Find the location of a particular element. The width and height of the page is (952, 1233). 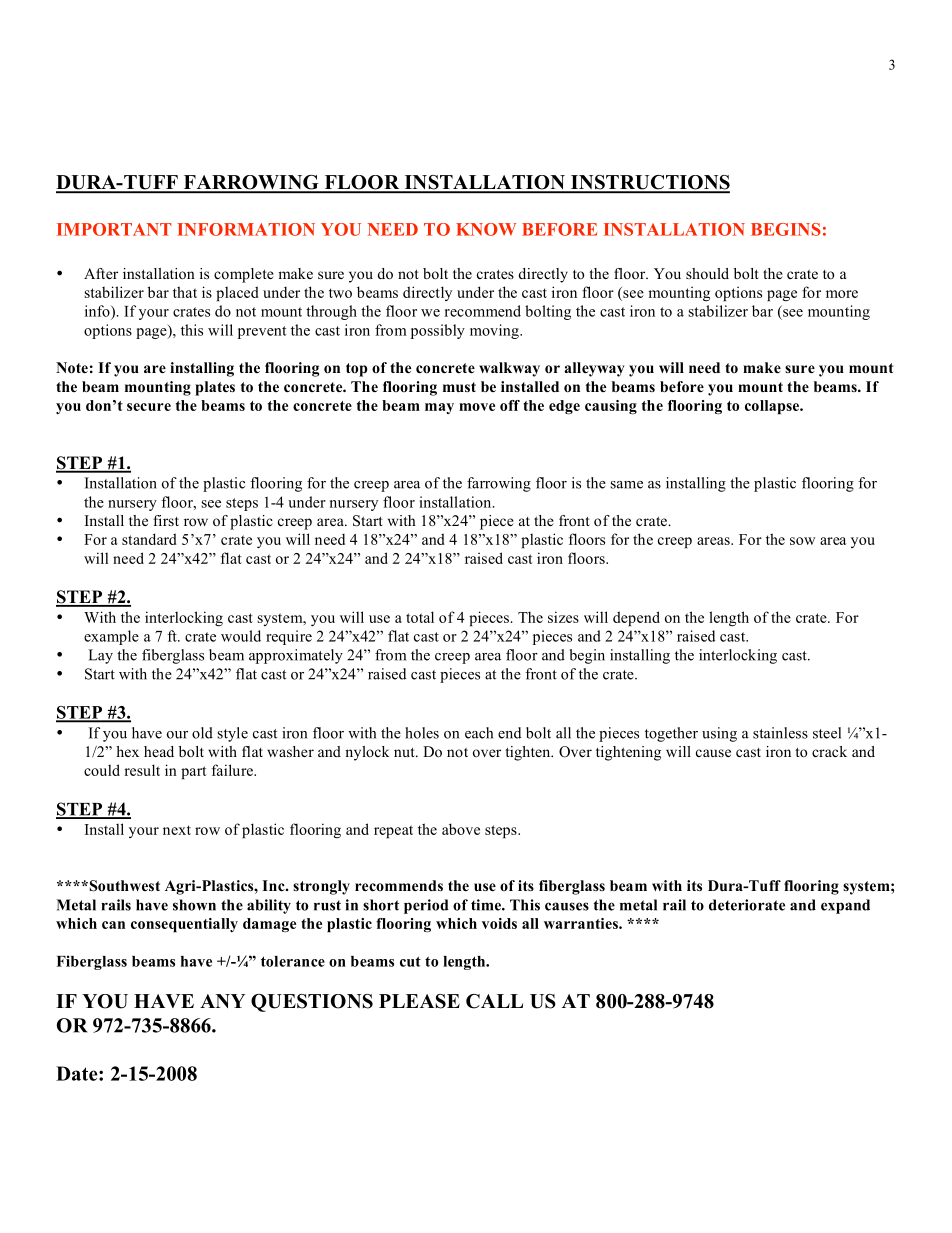

KNOW is located at coordinates (486, 229).
